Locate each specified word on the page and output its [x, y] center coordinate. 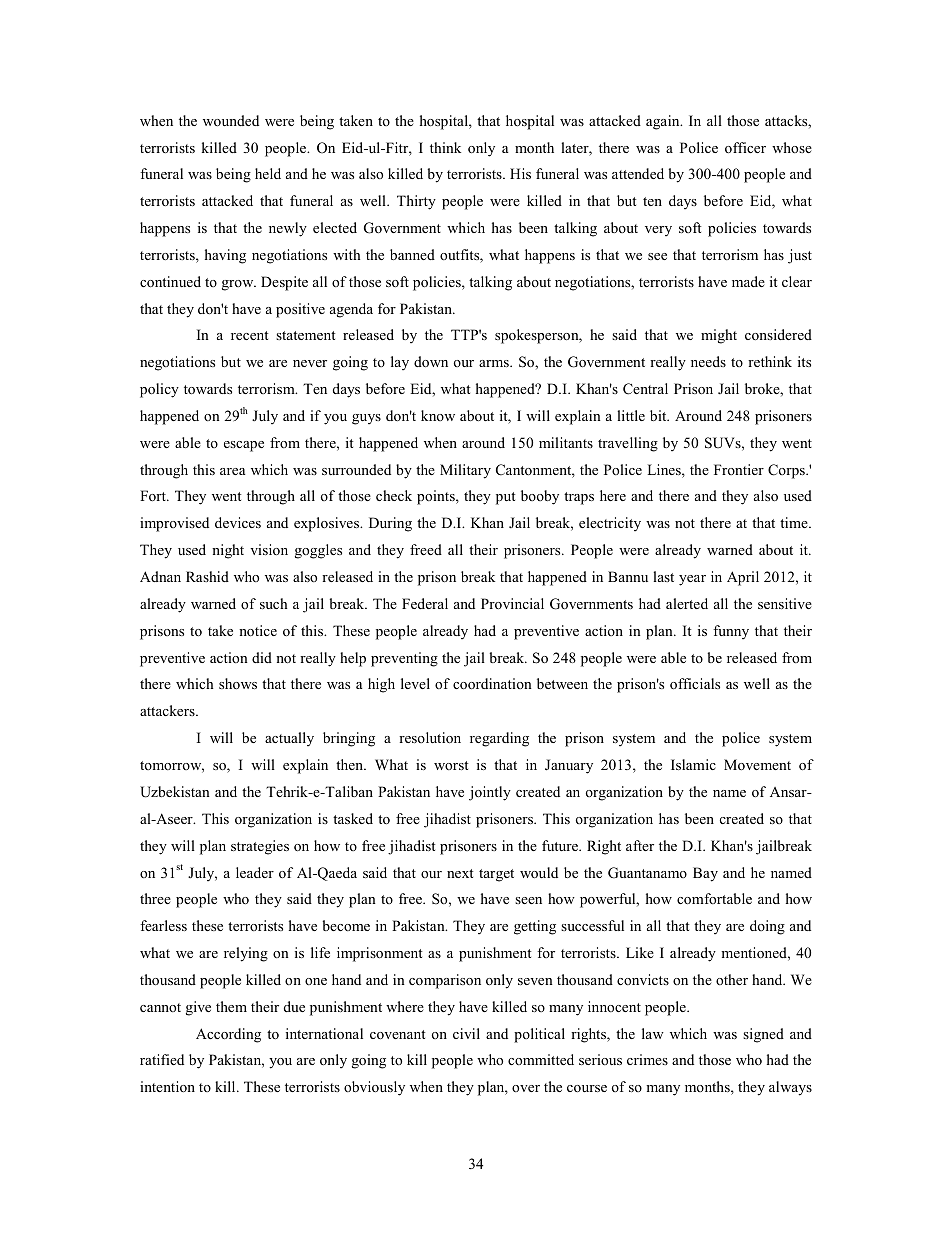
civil [466, 1033]
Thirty [416, 202]
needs [708, 361]
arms [495, 363]
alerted [687, 603]
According [228, 1035]
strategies [260, 847]
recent [249, 335]
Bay [705, 874]
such [273, 603]
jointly [490, 793]
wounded [231, 120]
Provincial [512, 603]
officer [745, 147]
